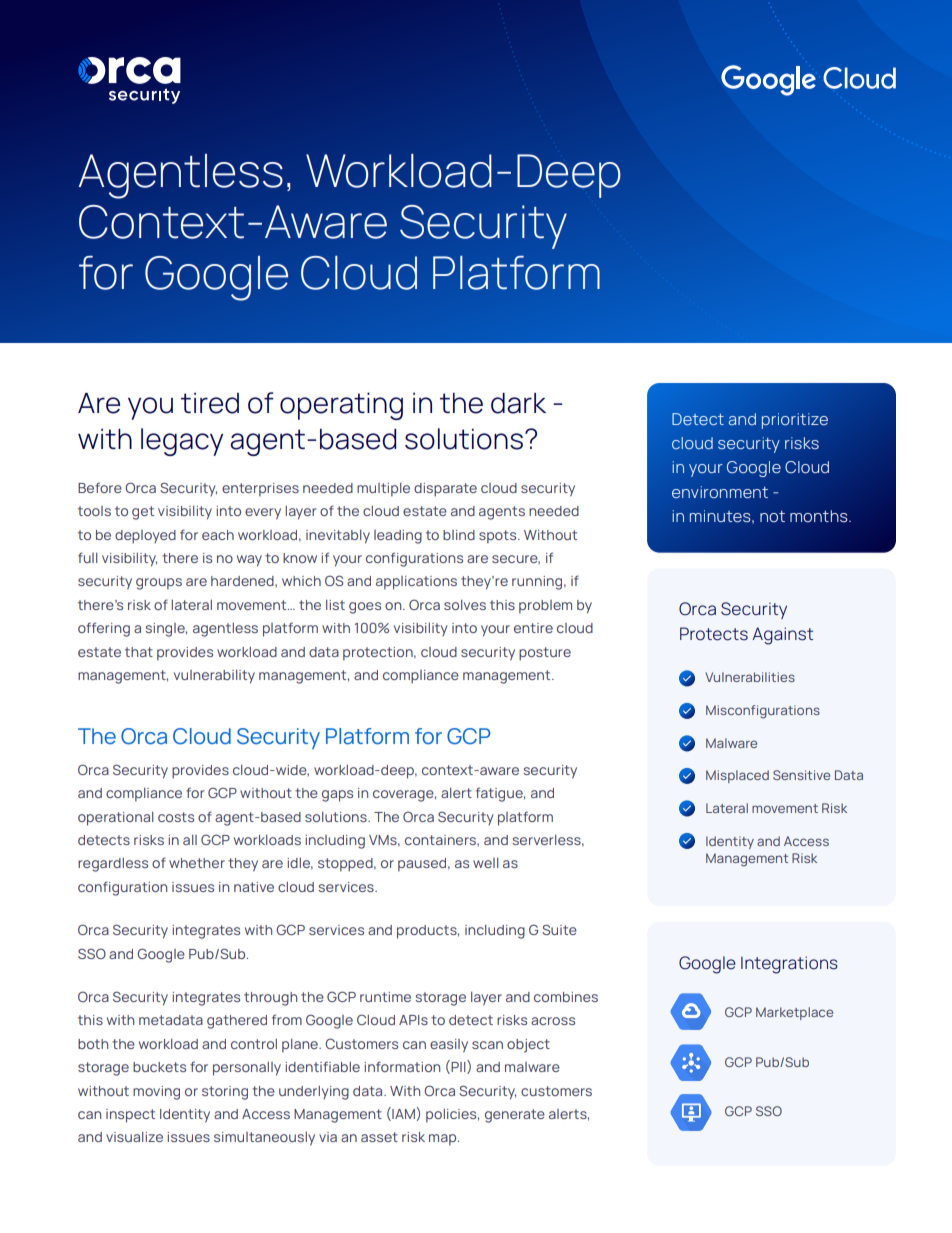 The width and height of the document is (952, 1233). I want to click on disparate, so click(445, 490).
